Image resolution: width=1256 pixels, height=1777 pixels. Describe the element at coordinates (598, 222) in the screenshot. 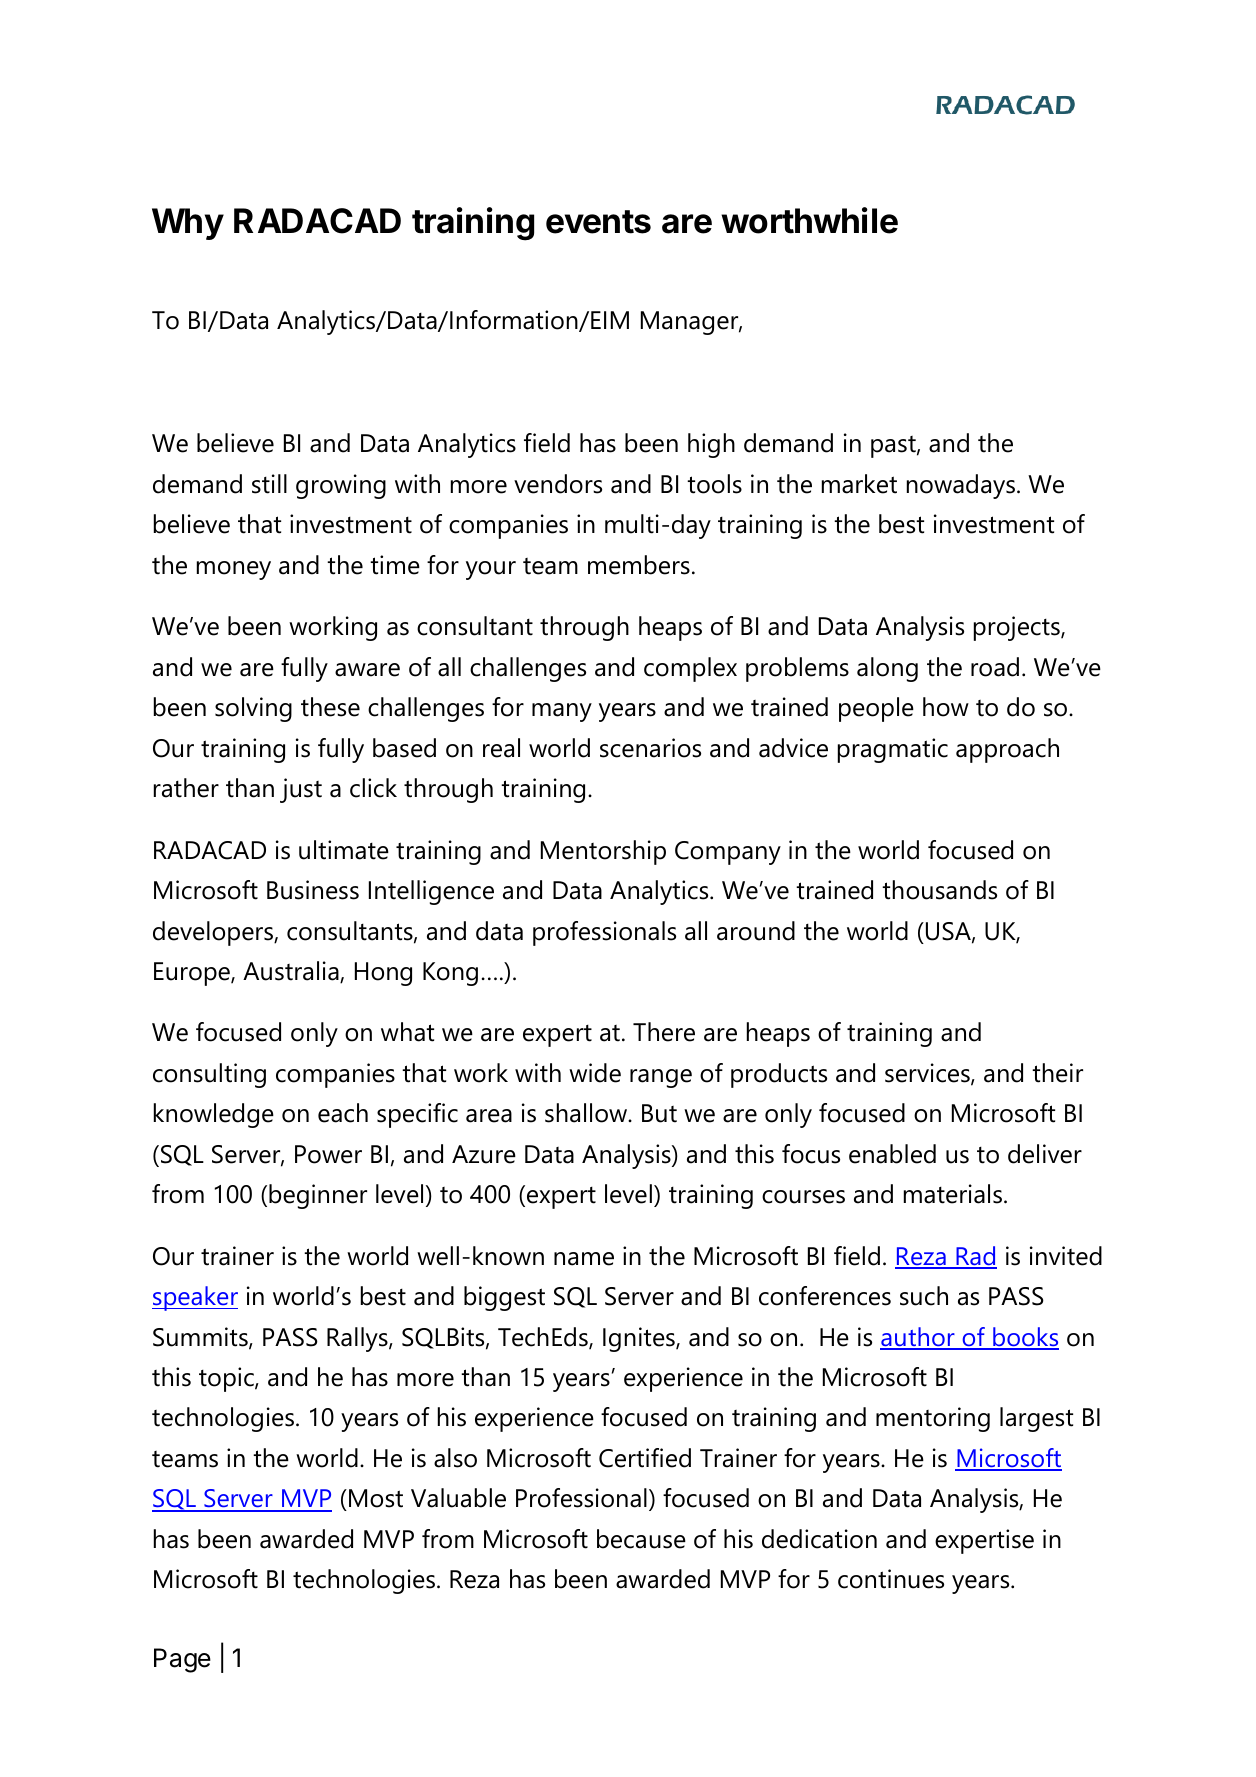

I see `events` at that location.
